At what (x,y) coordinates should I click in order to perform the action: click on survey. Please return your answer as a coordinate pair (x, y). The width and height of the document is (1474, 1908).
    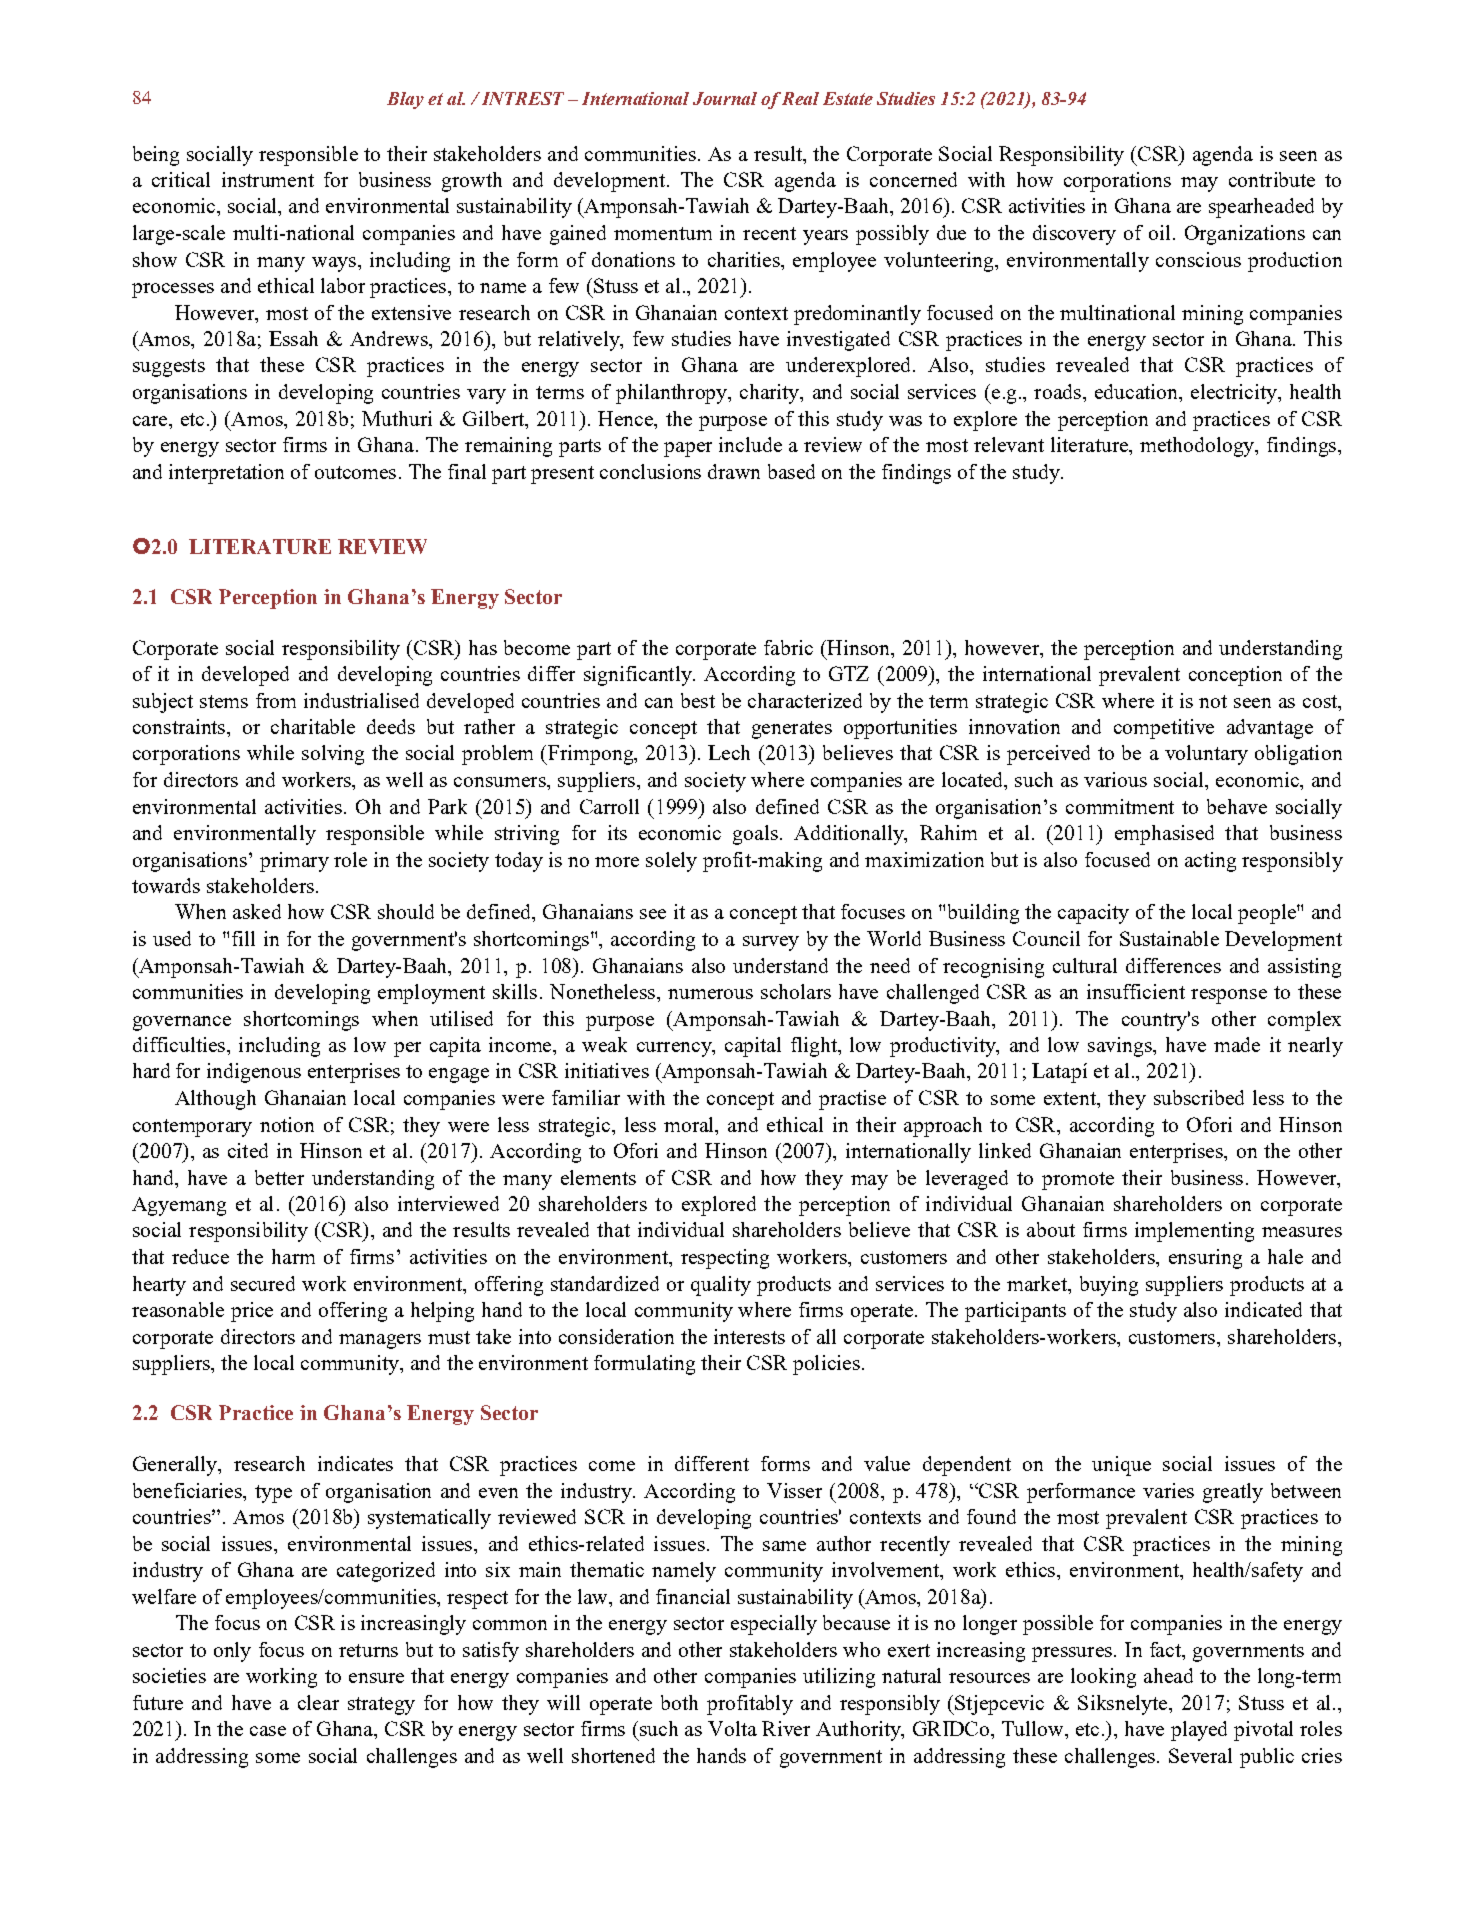
    Looking at the image, I should click on (771, 943).
